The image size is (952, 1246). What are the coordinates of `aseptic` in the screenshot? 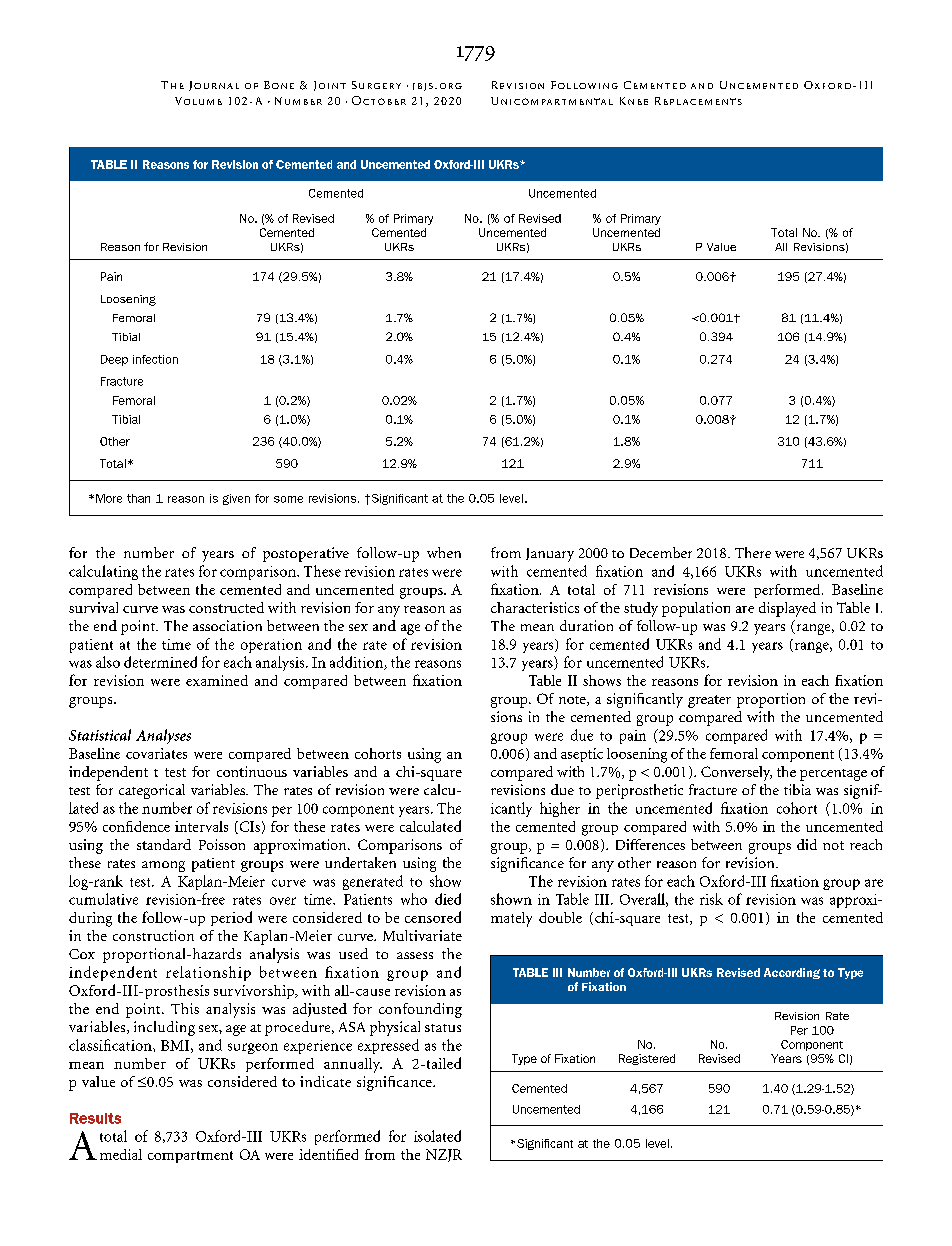 It's located at (582, 755).
